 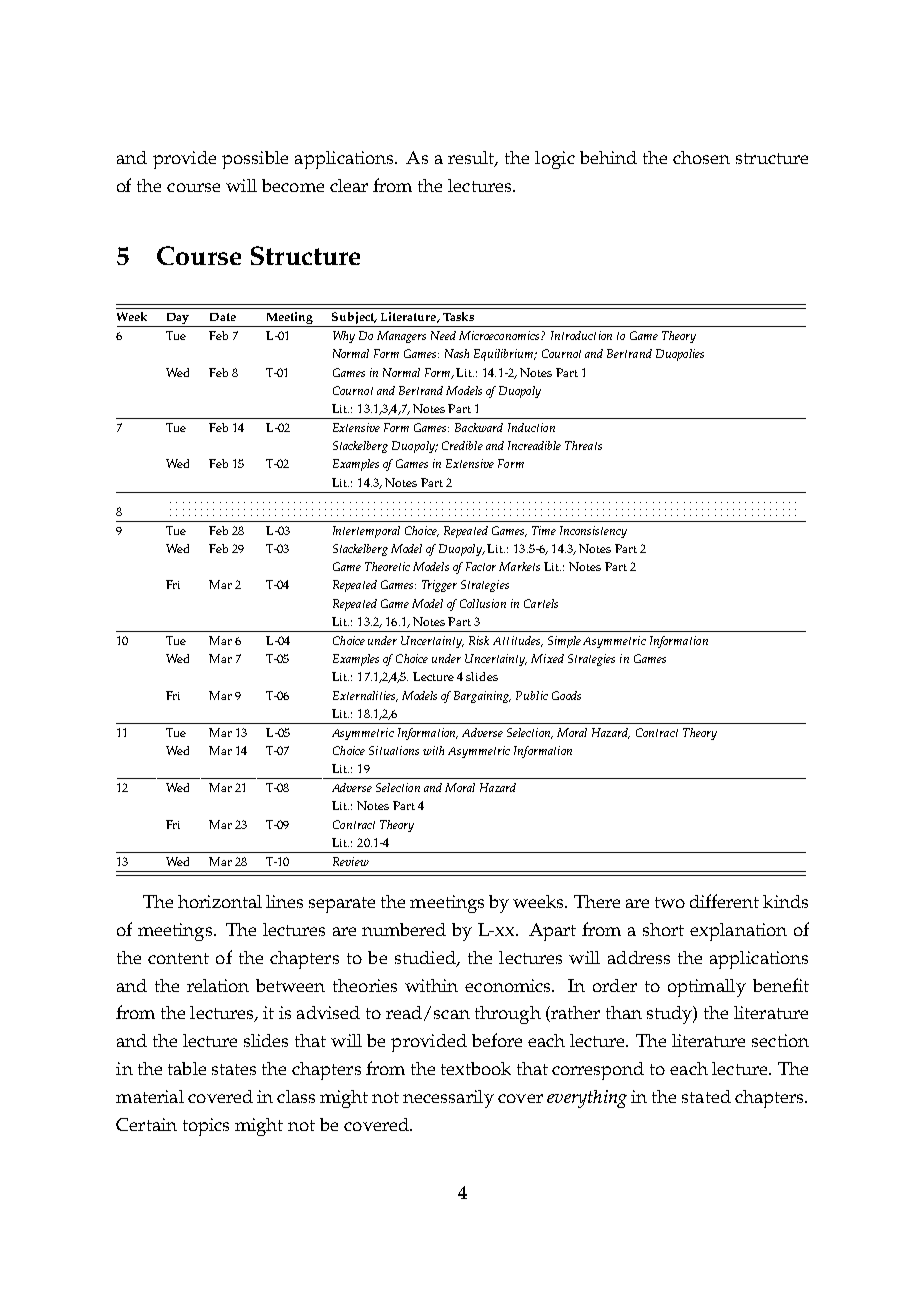 What do you see at coordinates (223, 317) in the screenshot?
I see `Date` at bounding box center [223, 317].
